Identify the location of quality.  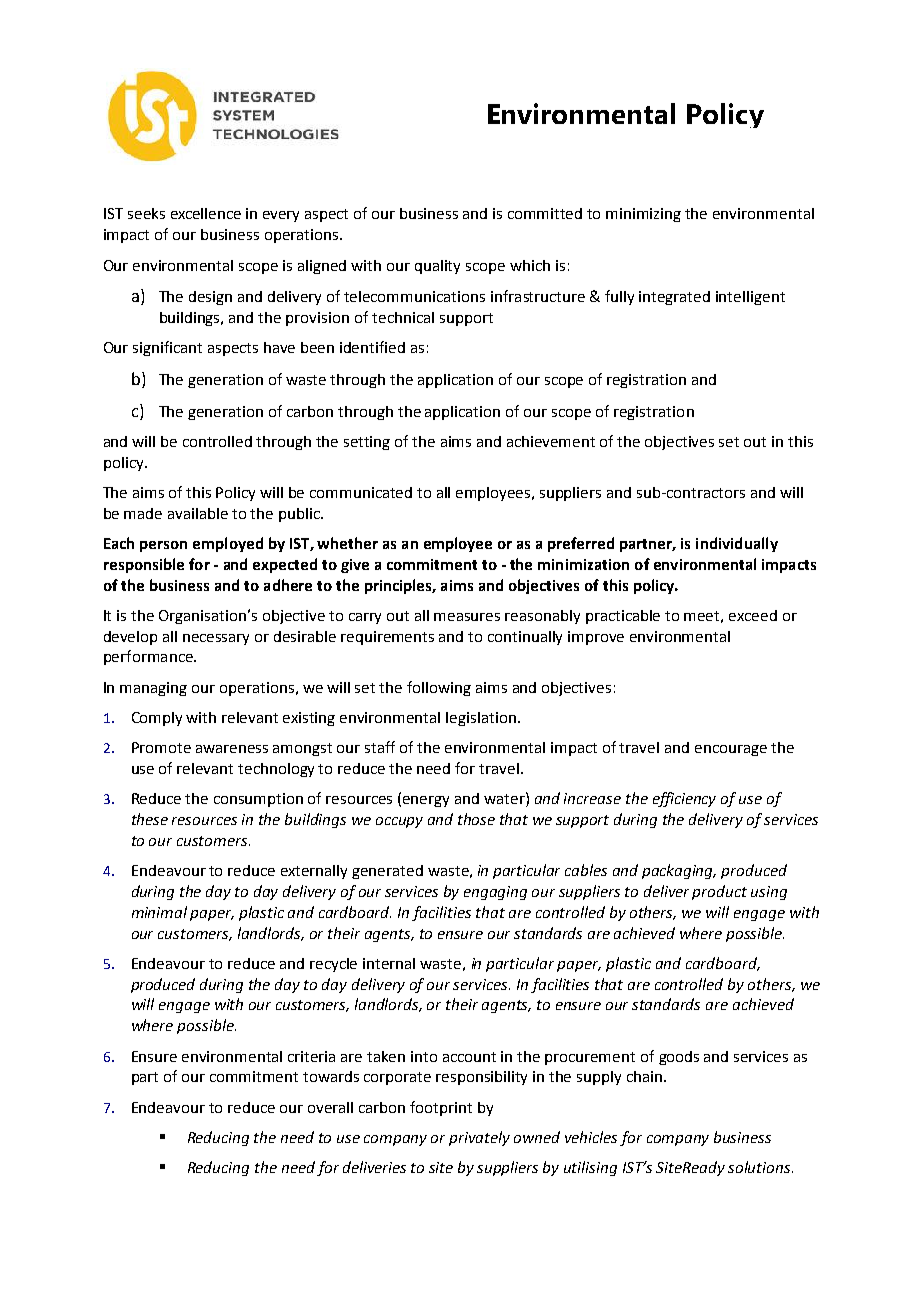
(437, 267).
